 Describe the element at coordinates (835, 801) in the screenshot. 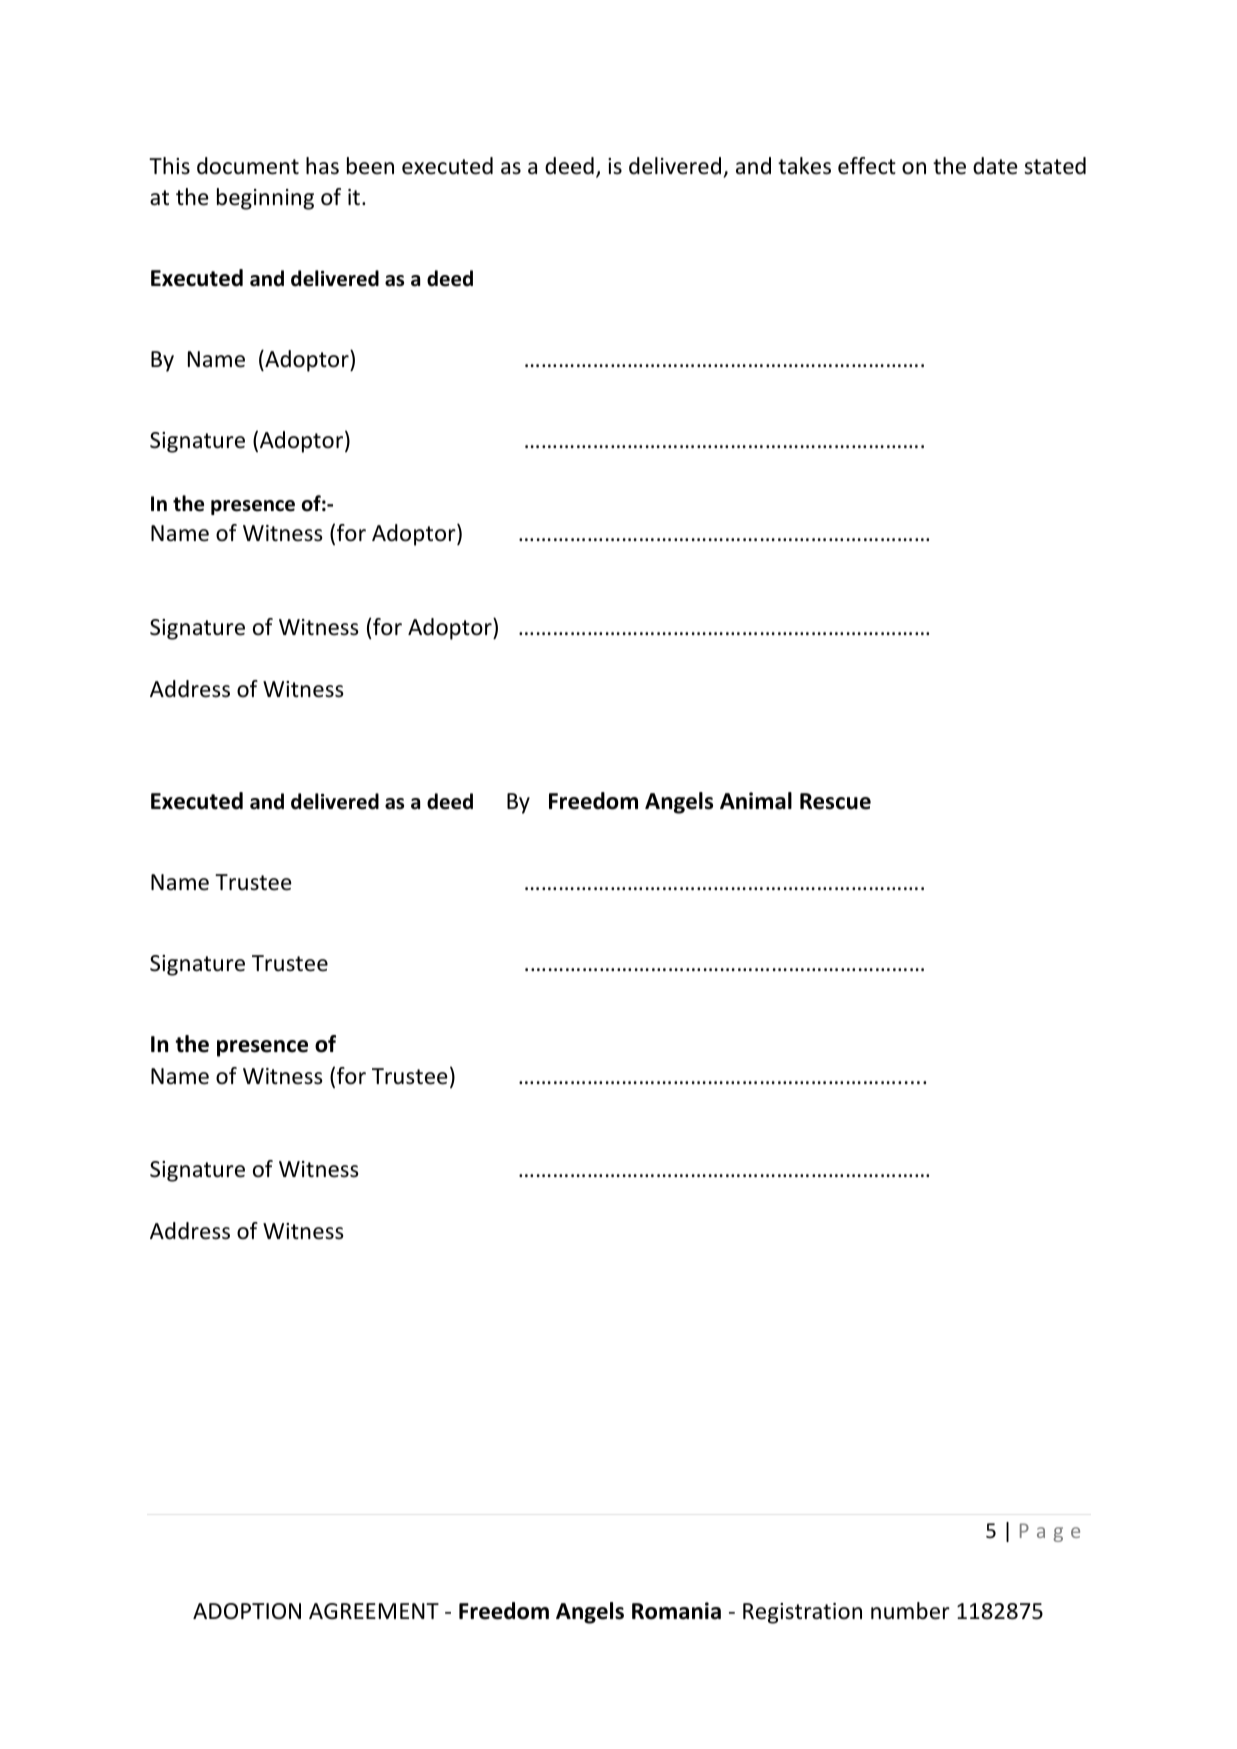

I see `Rescue` at that location.
